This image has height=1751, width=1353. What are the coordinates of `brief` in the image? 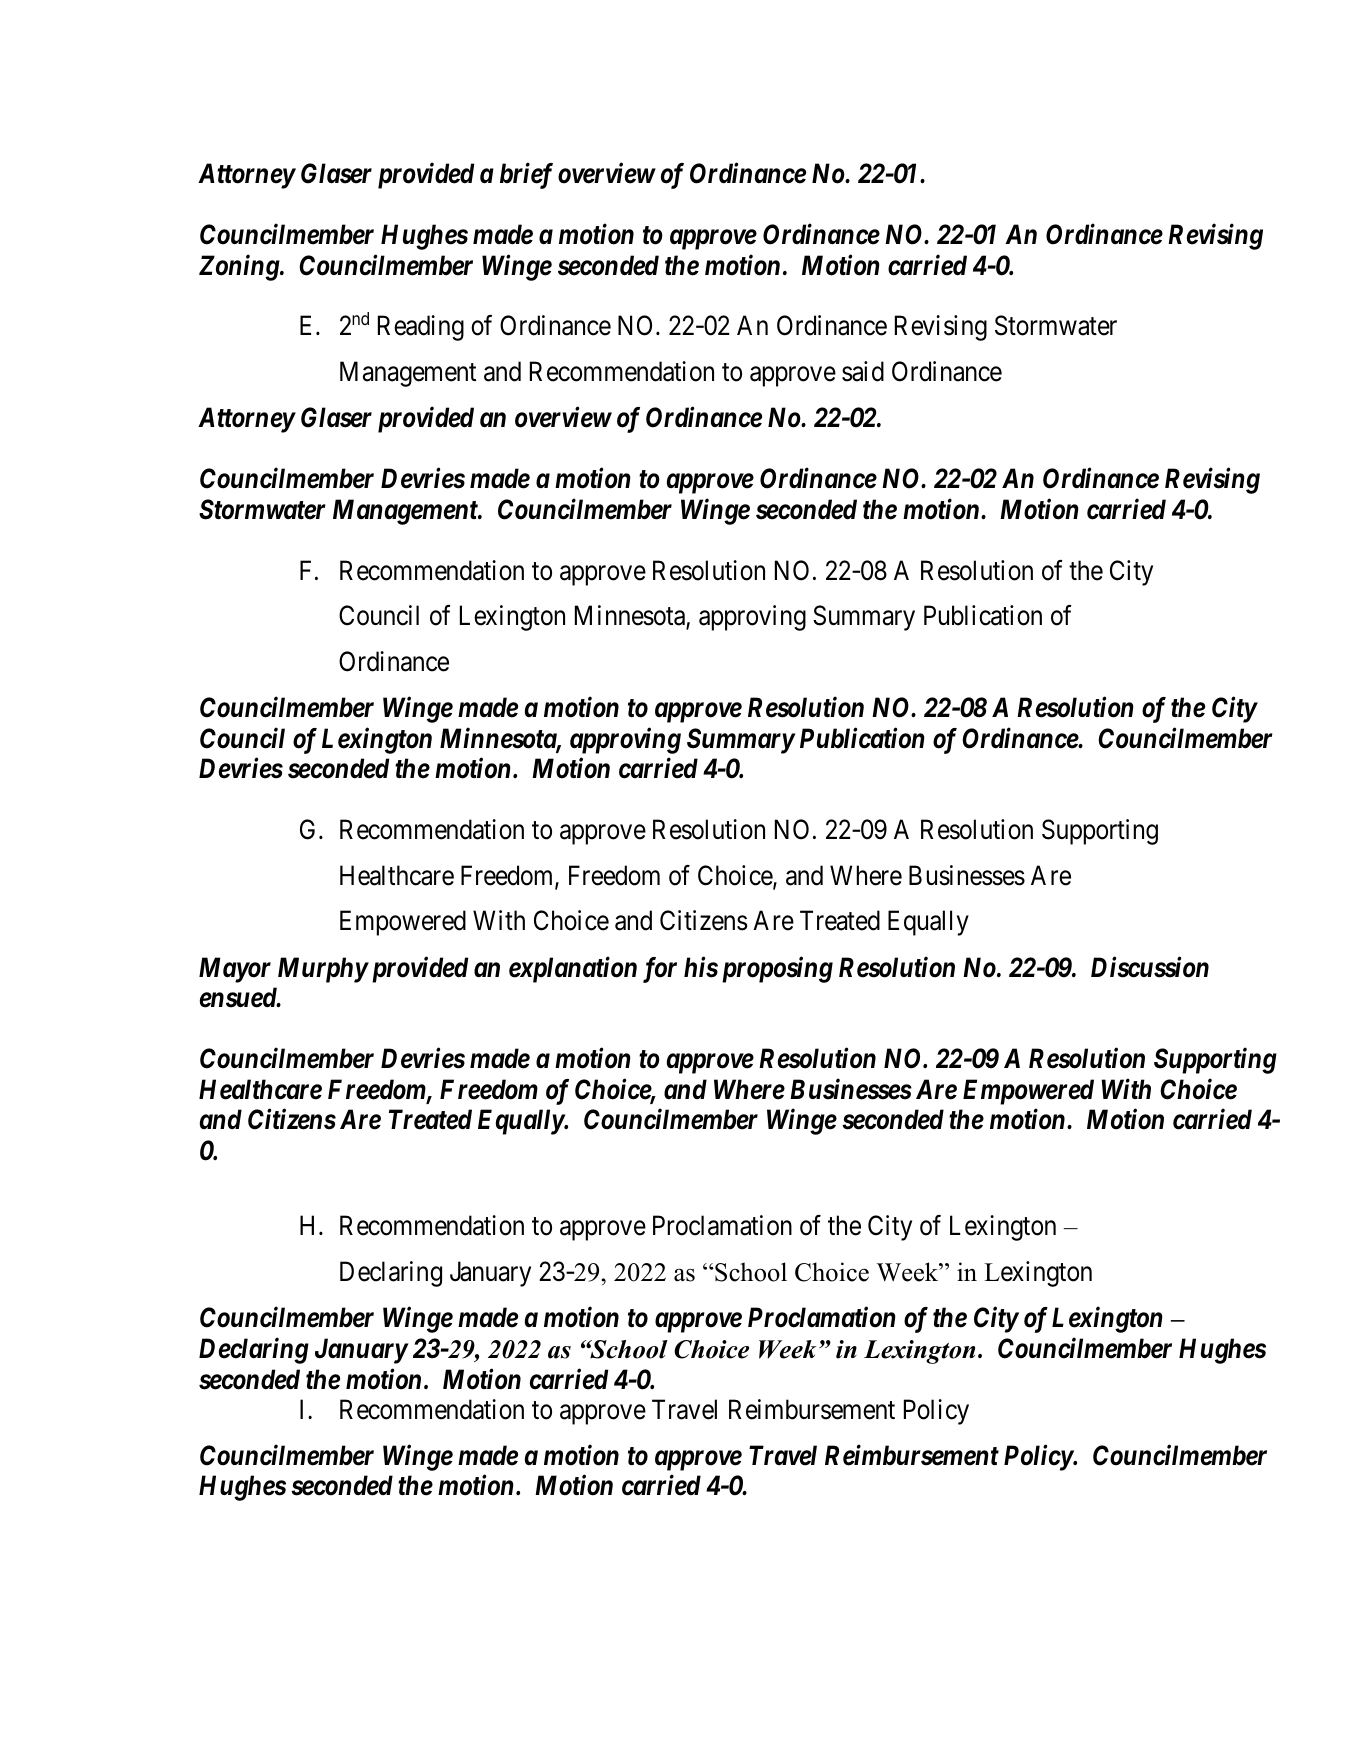 It's located at (526, 176).
